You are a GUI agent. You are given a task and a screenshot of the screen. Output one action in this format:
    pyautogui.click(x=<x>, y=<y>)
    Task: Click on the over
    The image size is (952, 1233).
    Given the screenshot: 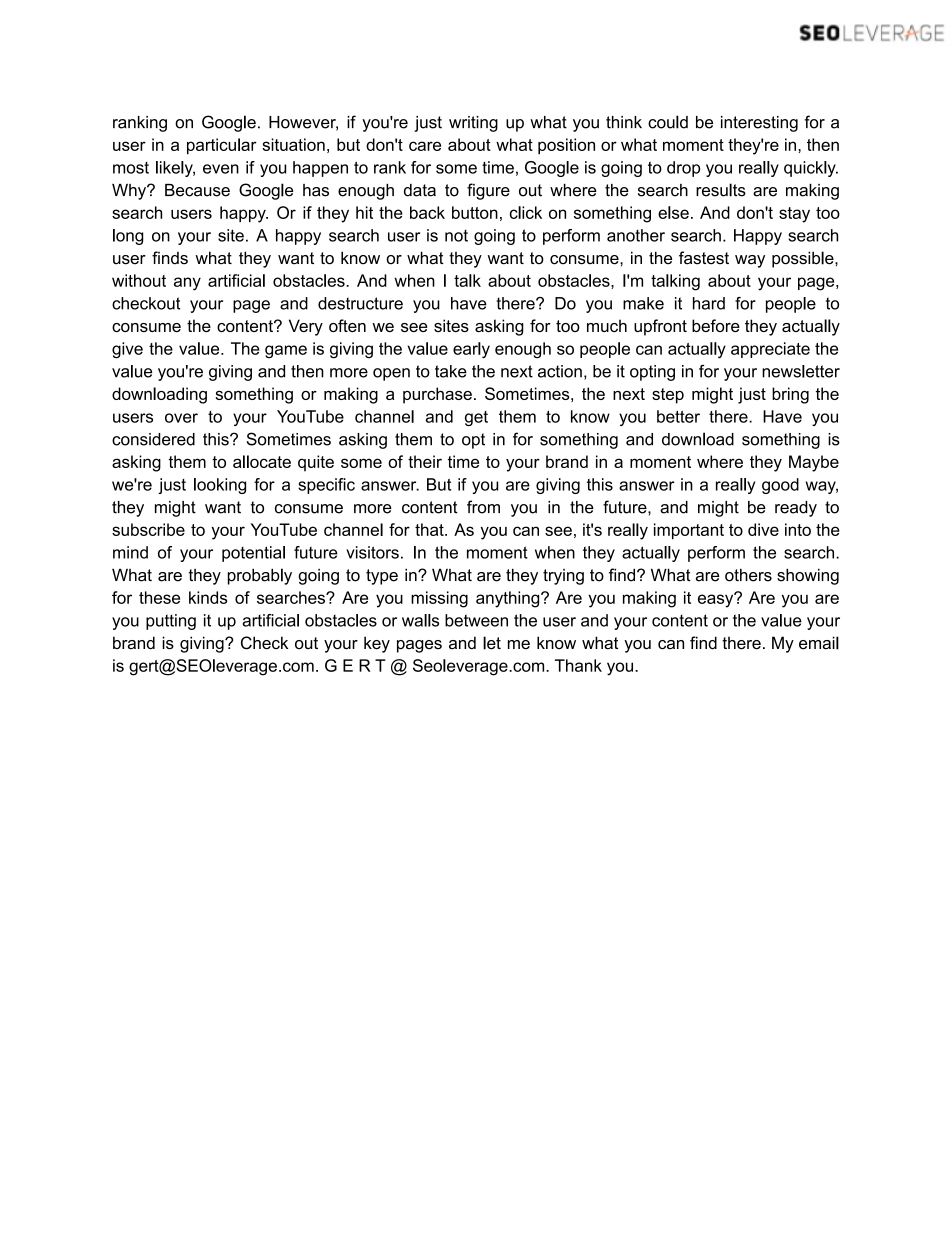 What is the action you would take?
    pyautogui.click(x=181, y=418)
